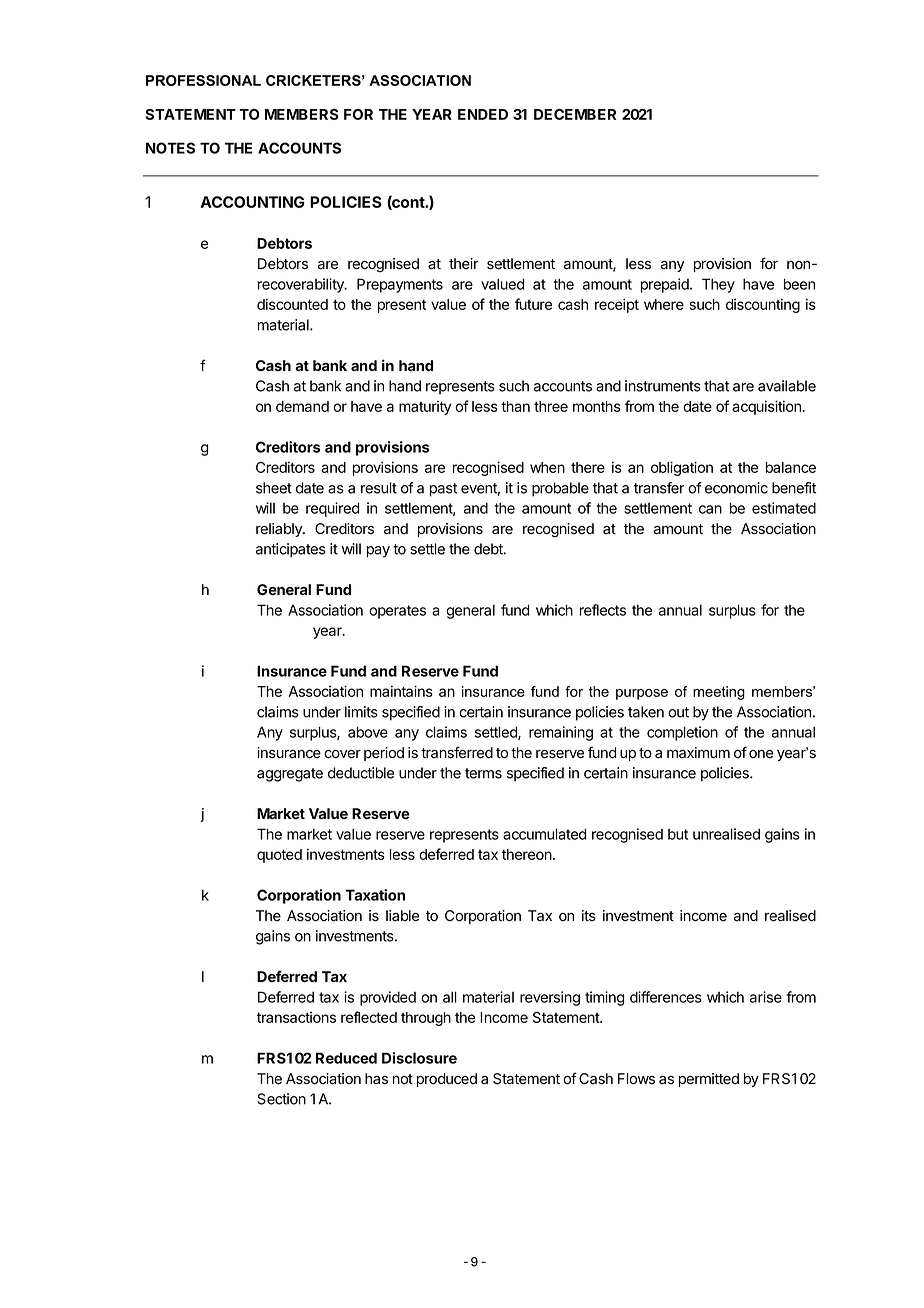  What do you see at coordinates (401, 691) in the page?
I see `maintains` at bounding box center [401, 691].
